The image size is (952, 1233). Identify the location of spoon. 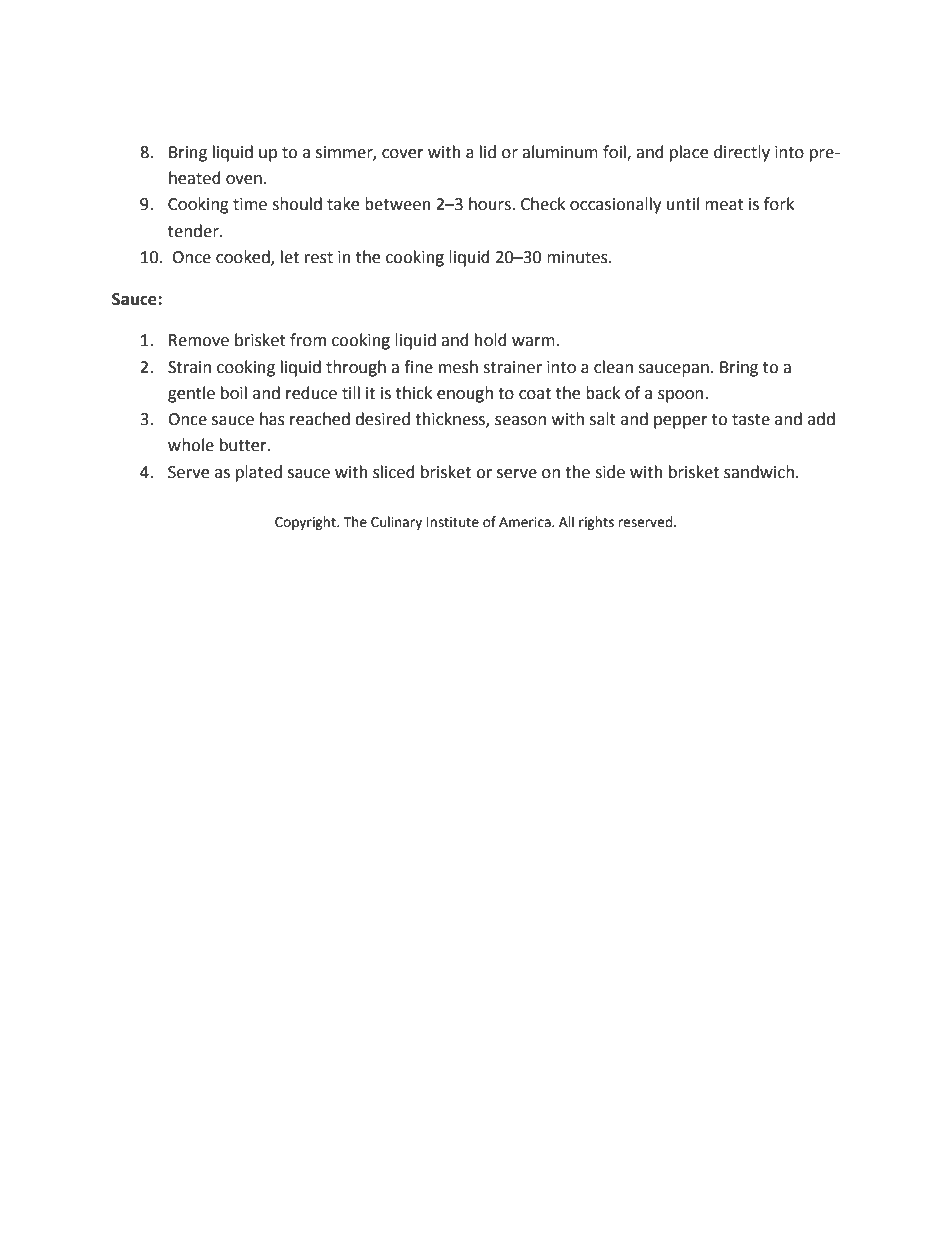
(680, 396).
